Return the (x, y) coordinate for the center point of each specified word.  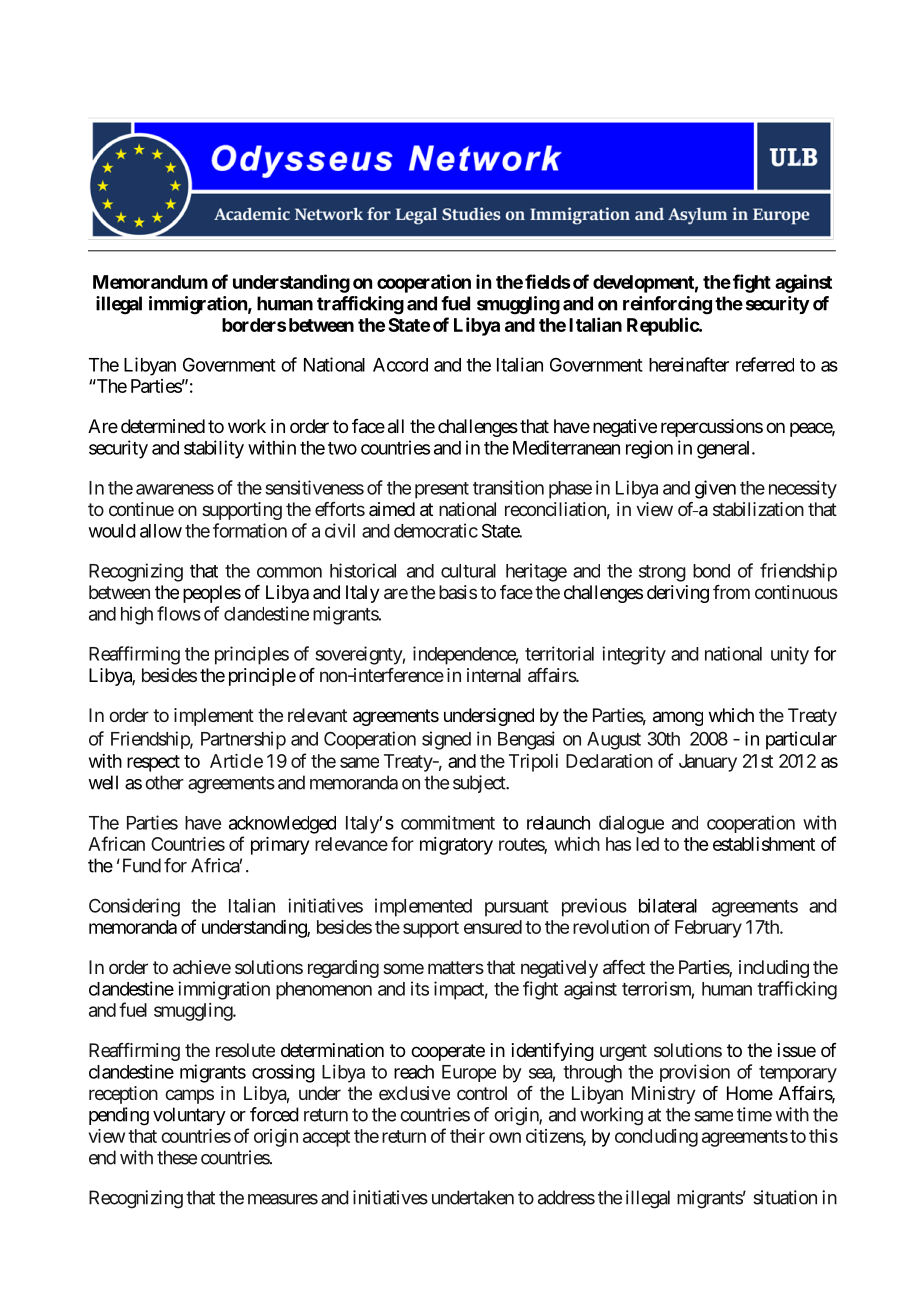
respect (153, 763)
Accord (400, 365)
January (708, 763)
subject (480, 784)
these (177, 1157)
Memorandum (150, 282)
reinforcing (667, 305)
